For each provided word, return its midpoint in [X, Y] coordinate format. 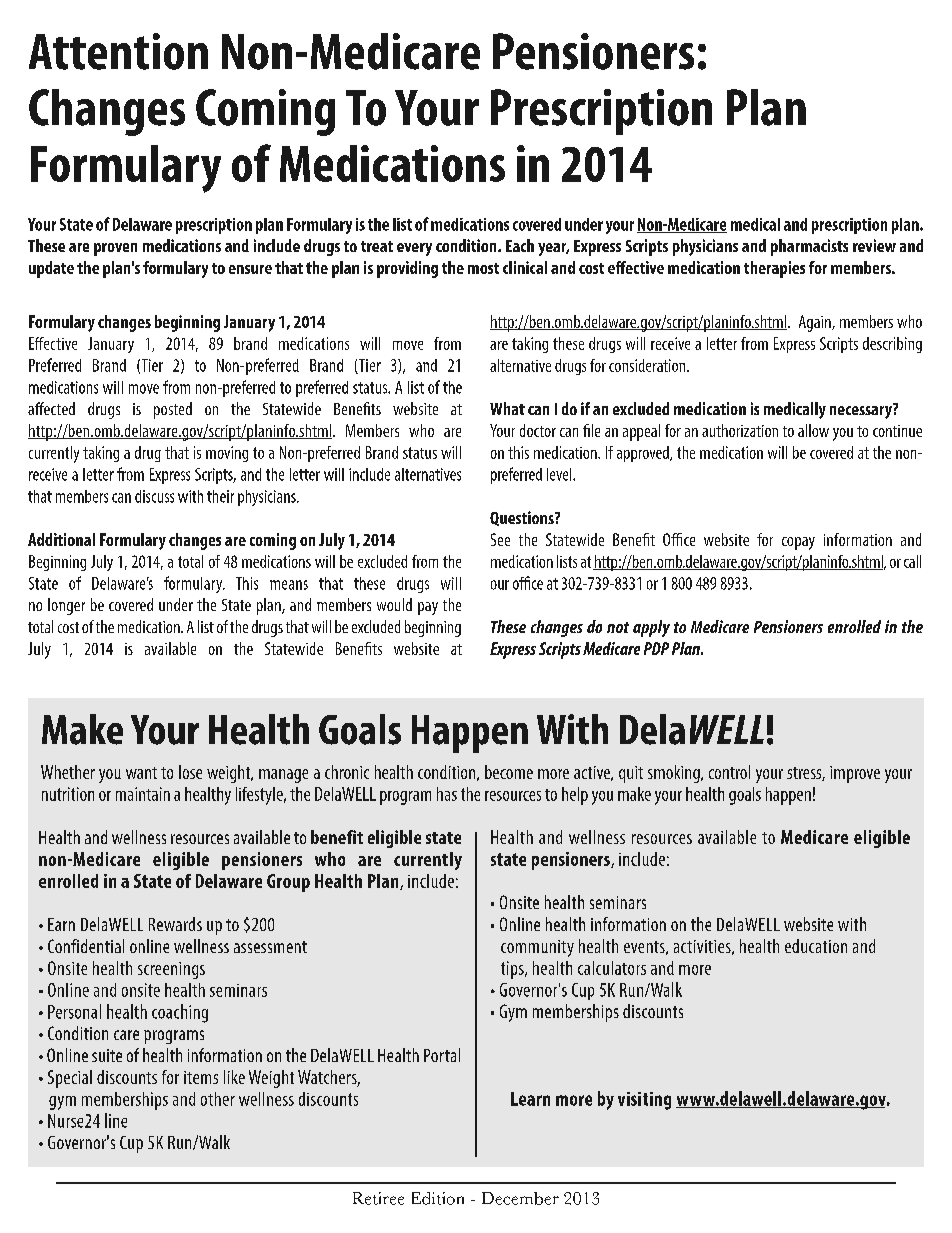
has [447, 794]
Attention [118, 51]
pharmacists [809, 247]
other [218, 1099]
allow [813, 430]
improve [855, 774]
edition [438, 1198]
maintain [143, 794]
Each [520, 245]
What [507, 408]
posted [173, 410]
